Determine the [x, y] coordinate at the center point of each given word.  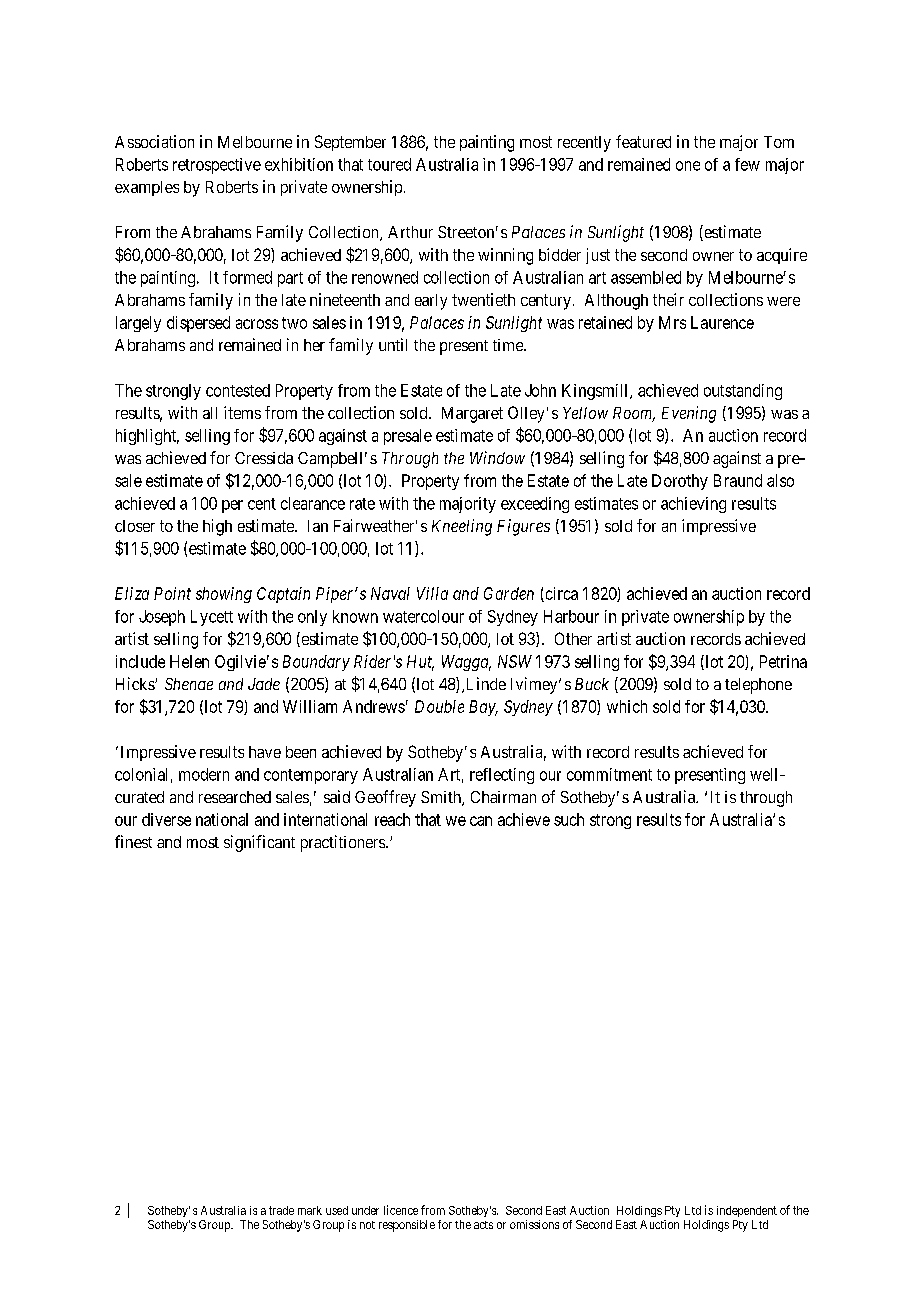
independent [747, 1211]
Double [439, 706]
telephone [758, 686]
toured [389, 164]
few [747, 164]
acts [483, 1225]
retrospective [217, 166]
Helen [189, 661]
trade [281, 1210]
